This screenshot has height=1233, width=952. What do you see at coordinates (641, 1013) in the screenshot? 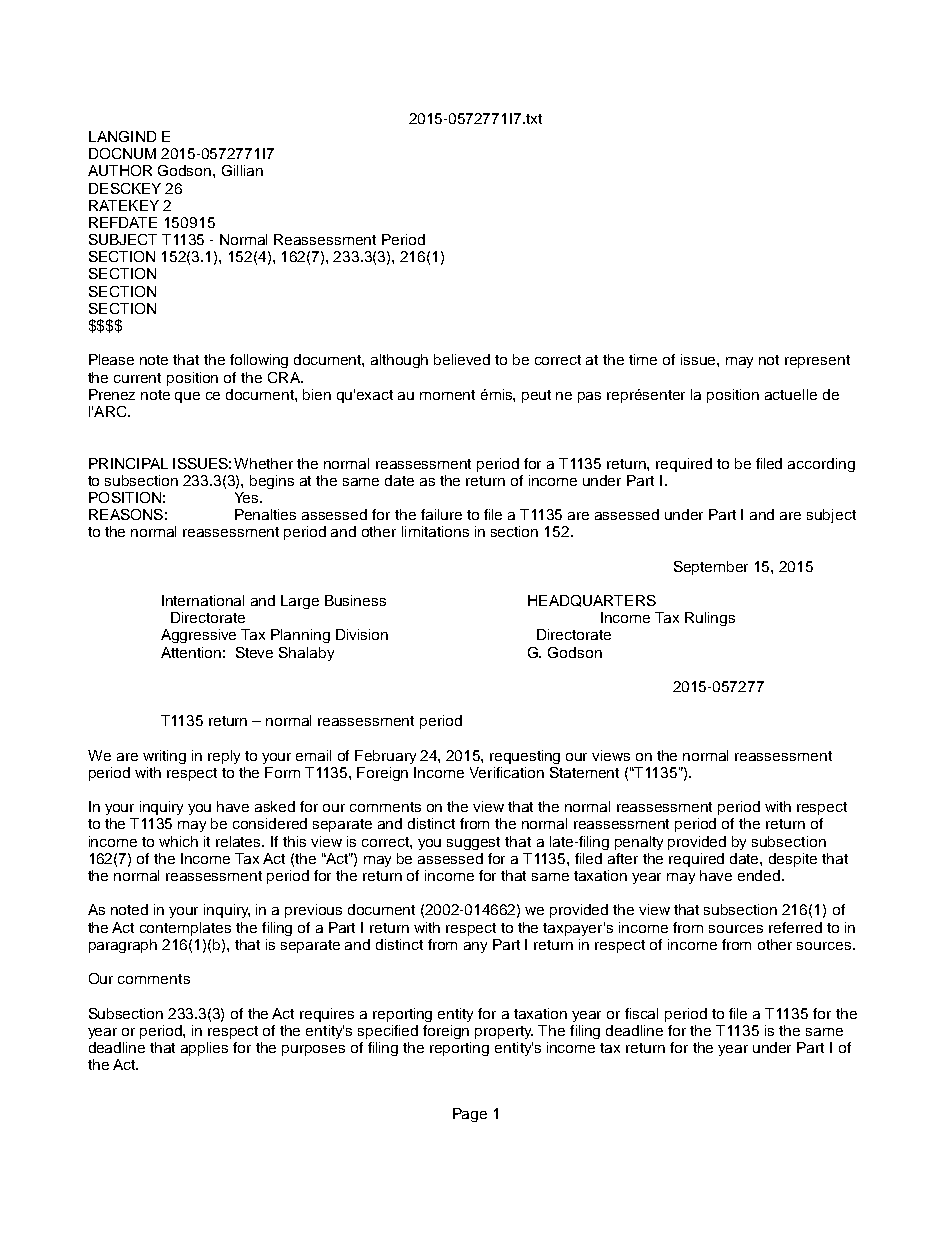
I see `fiscal` at bounding box center [641, 1013].
